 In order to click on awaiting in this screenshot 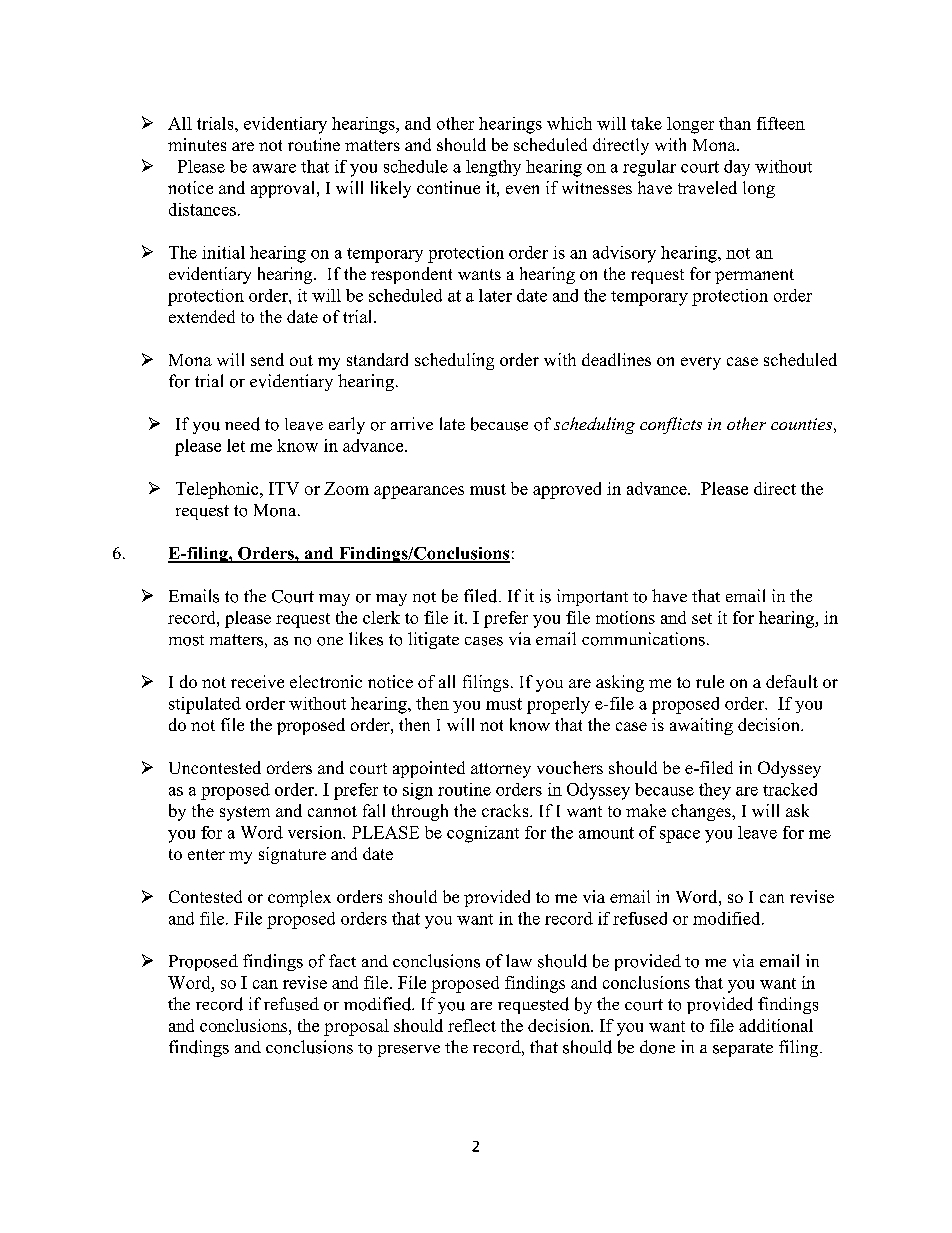, I will do `click(701, 726)`.
